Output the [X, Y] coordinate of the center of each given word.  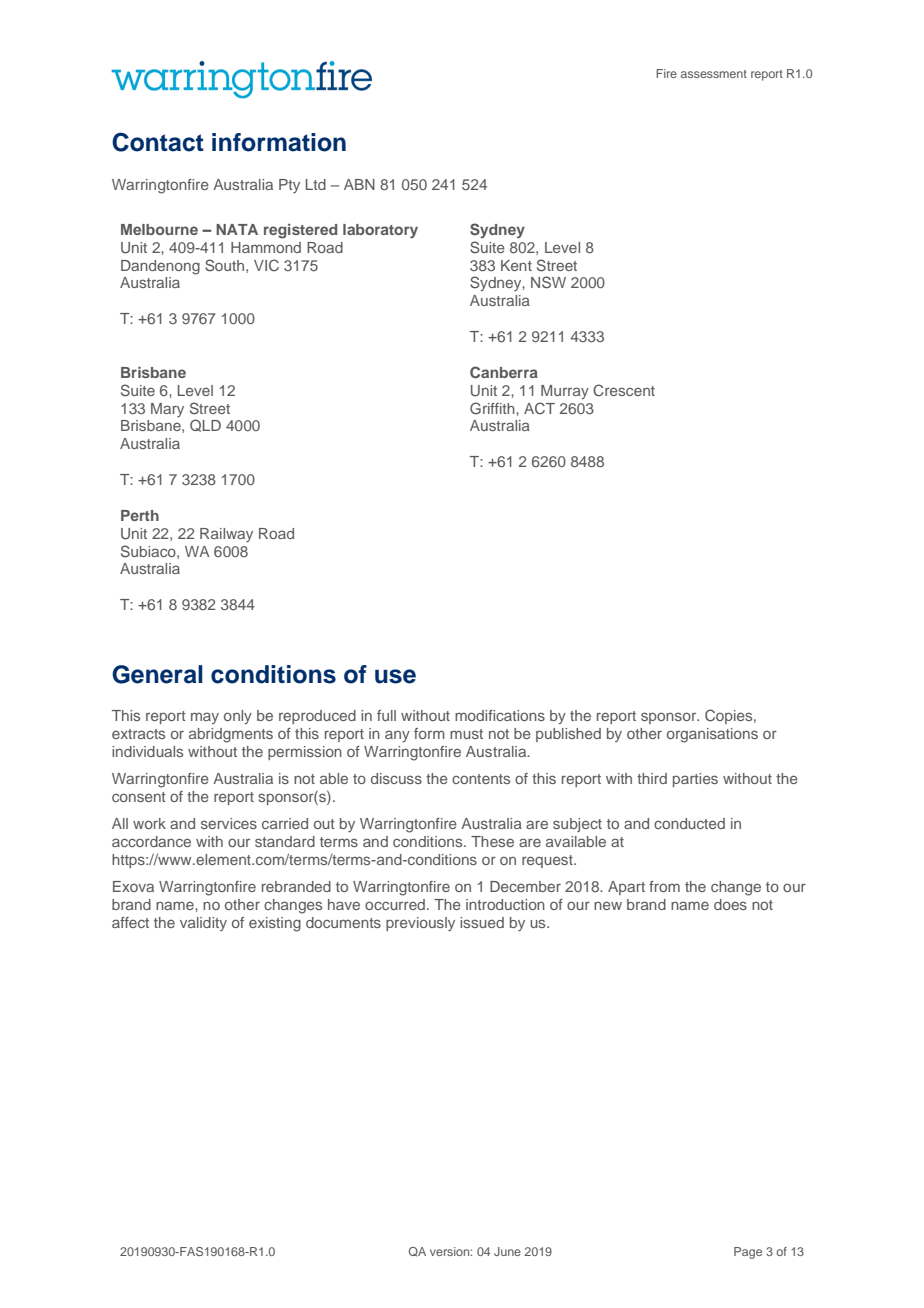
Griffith [493, 408]
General [157, 674]
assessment [714, 74]
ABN [359, 184]
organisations [712, 735]
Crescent [624, 390]
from [664, 886]
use [395, 676]
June [507, 1251]
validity [203, 924]
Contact [158, 142]
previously [420, 924]
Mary [167, 410]
